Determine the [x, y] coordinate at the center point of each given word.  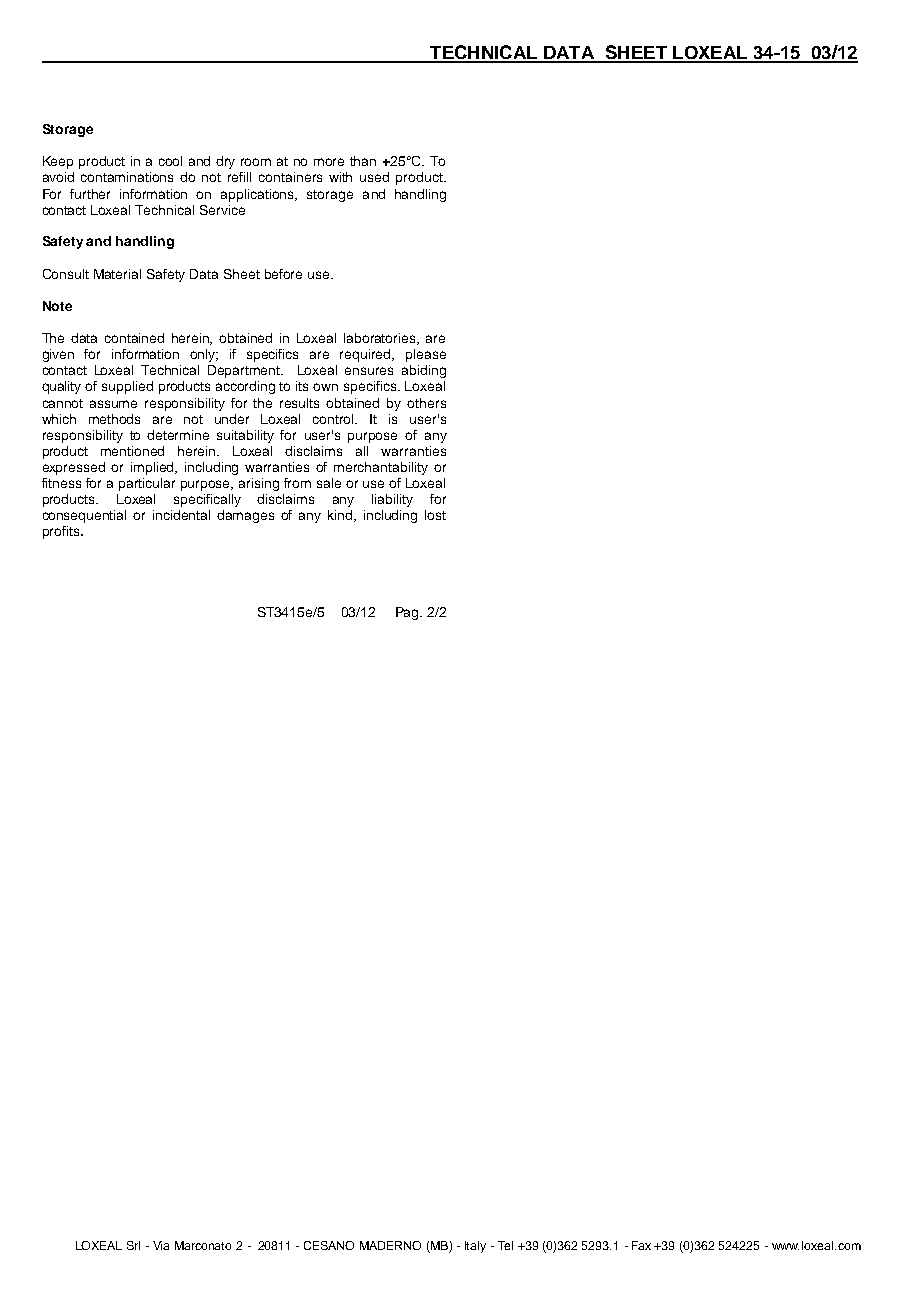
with [340, 177]
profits [62, 532]
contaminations [127, 177]
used [374, 177]
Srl [133, 1245]
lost [435, 515]
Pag [409, 613]
